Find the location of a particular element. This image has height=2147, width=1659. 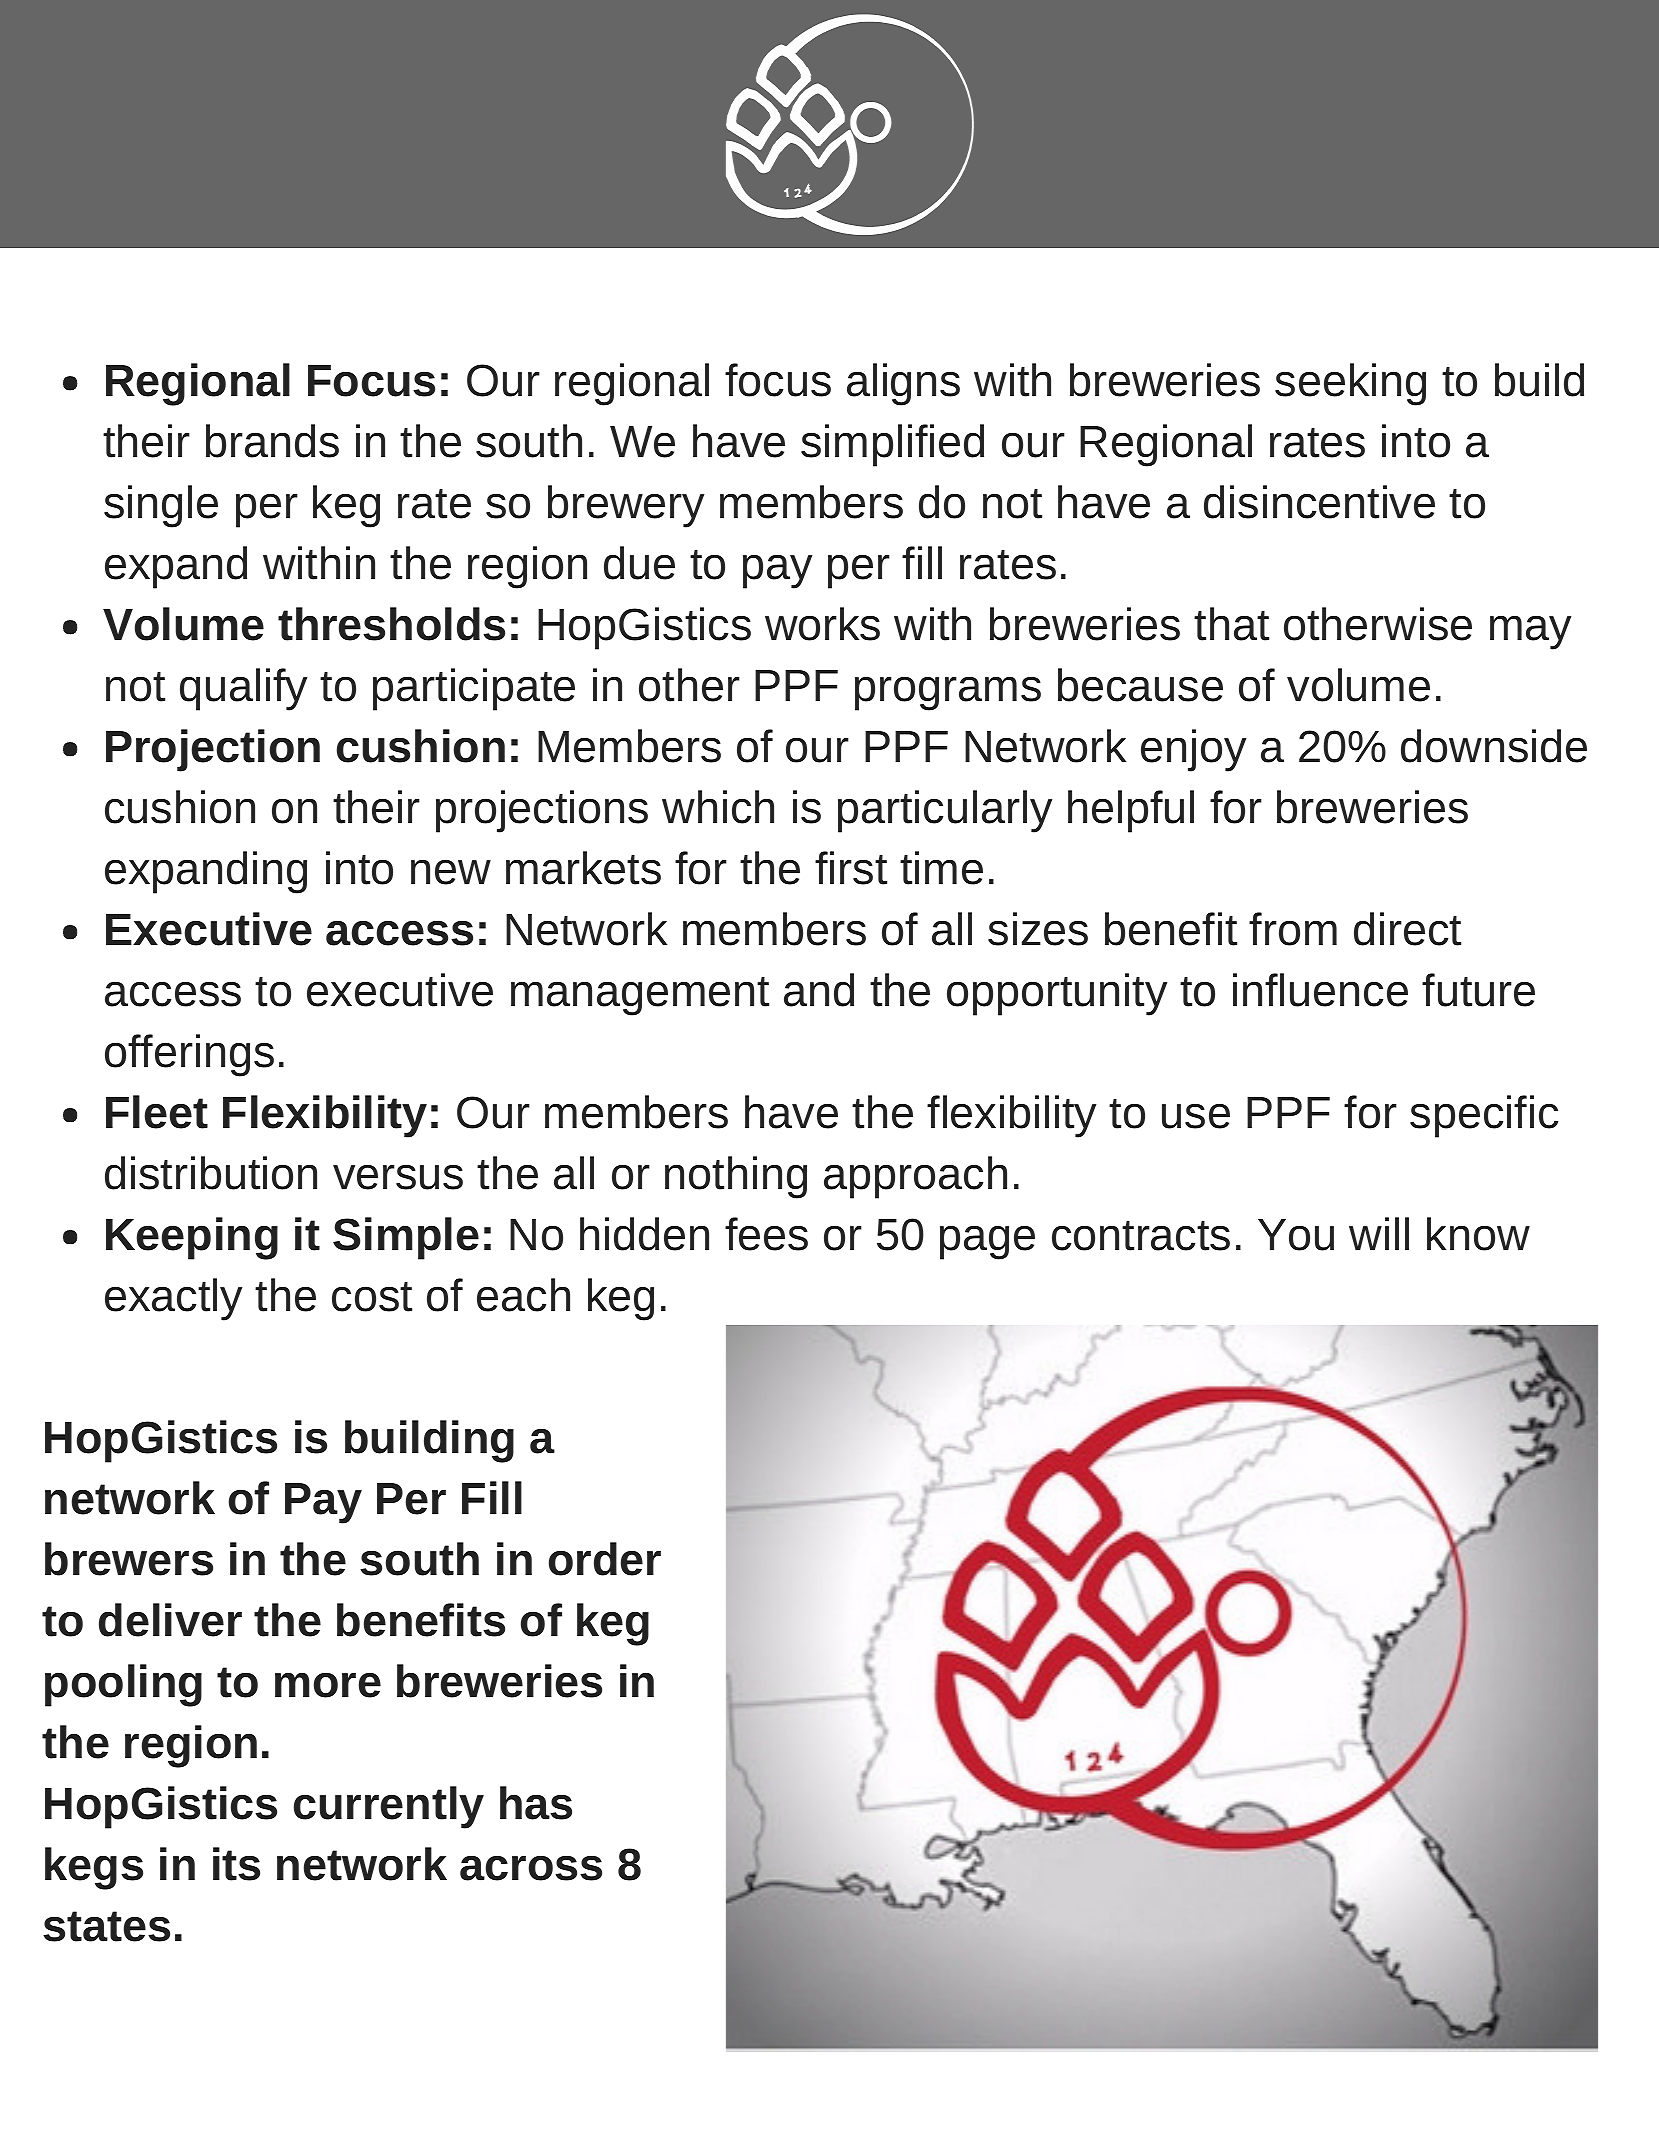

will is located at coordinates (1379, 1233).
